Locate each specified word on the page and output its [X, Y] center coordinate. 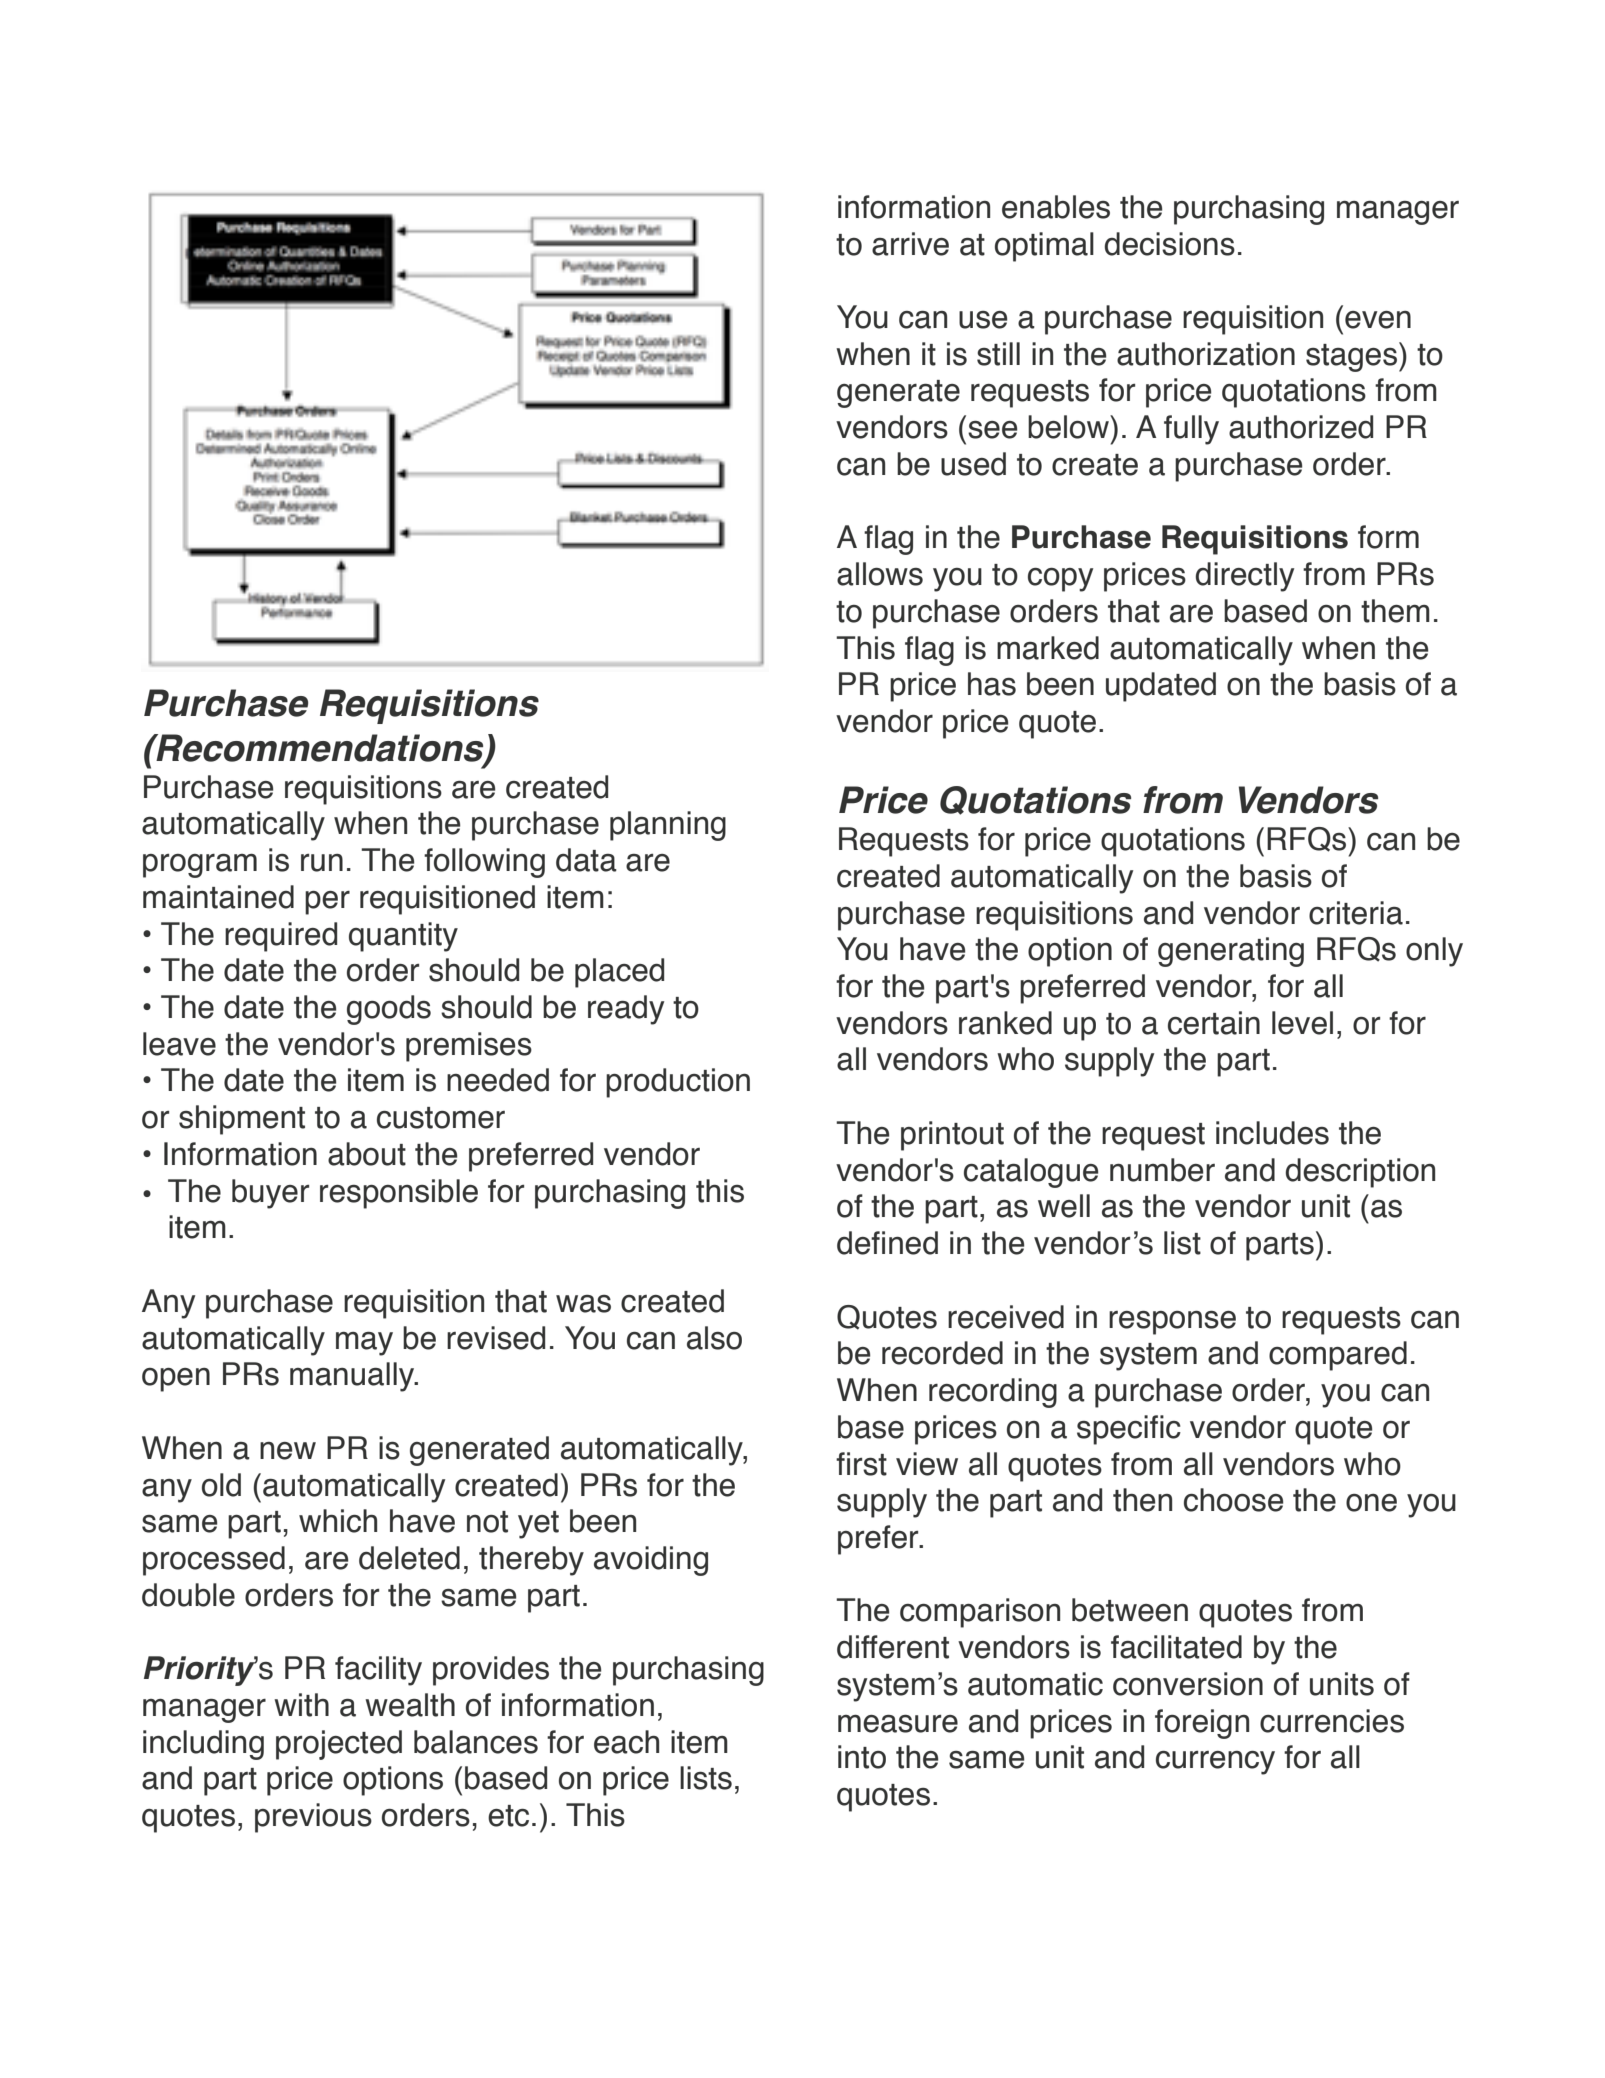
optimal [1044, 247]
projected [339, 1745]
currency [1215, 1763]
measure [898, 1724]
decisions [1169, 244]
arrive [910, 244]
